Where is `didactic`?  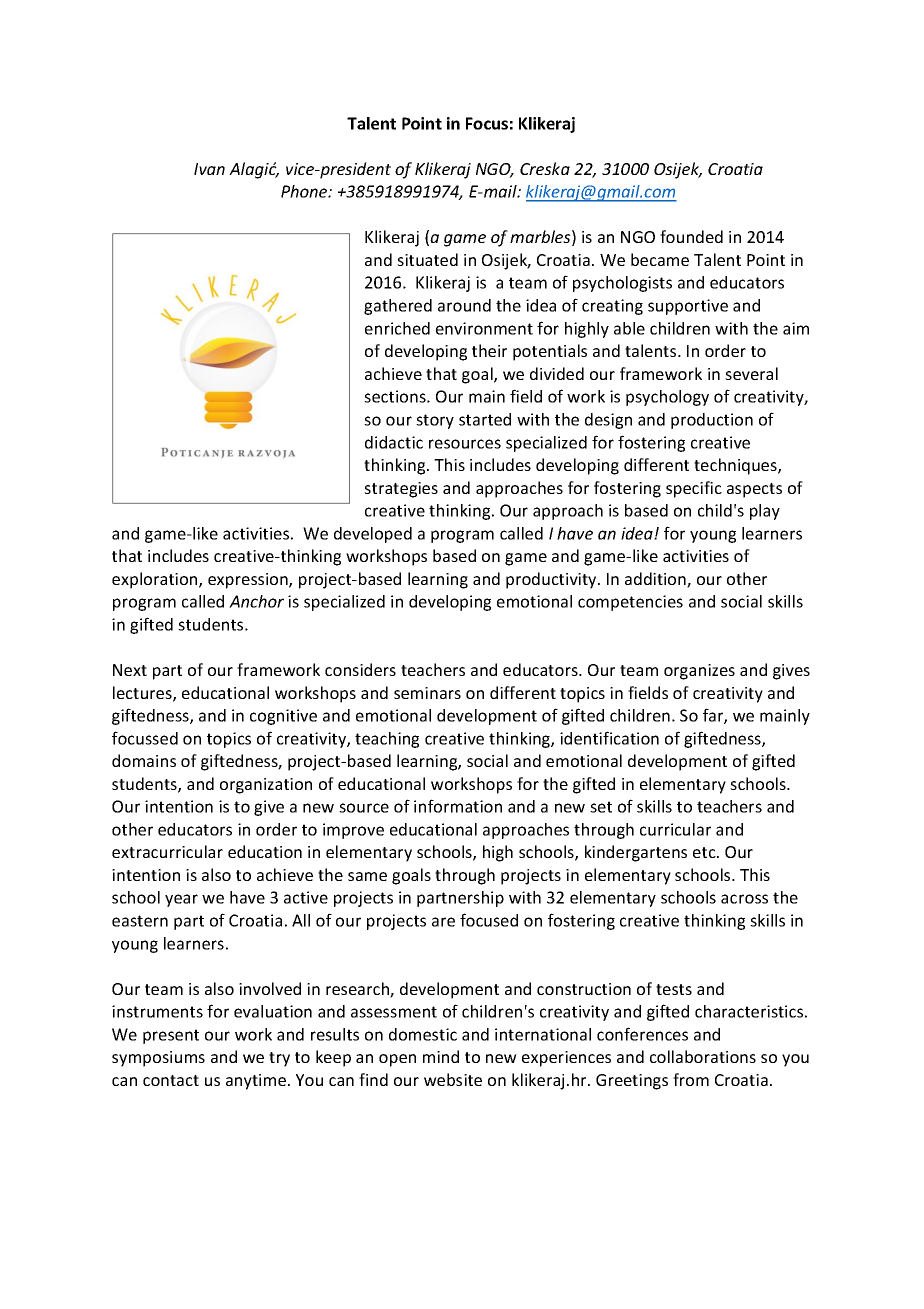
didactic is located at coordinates (394, 442).
